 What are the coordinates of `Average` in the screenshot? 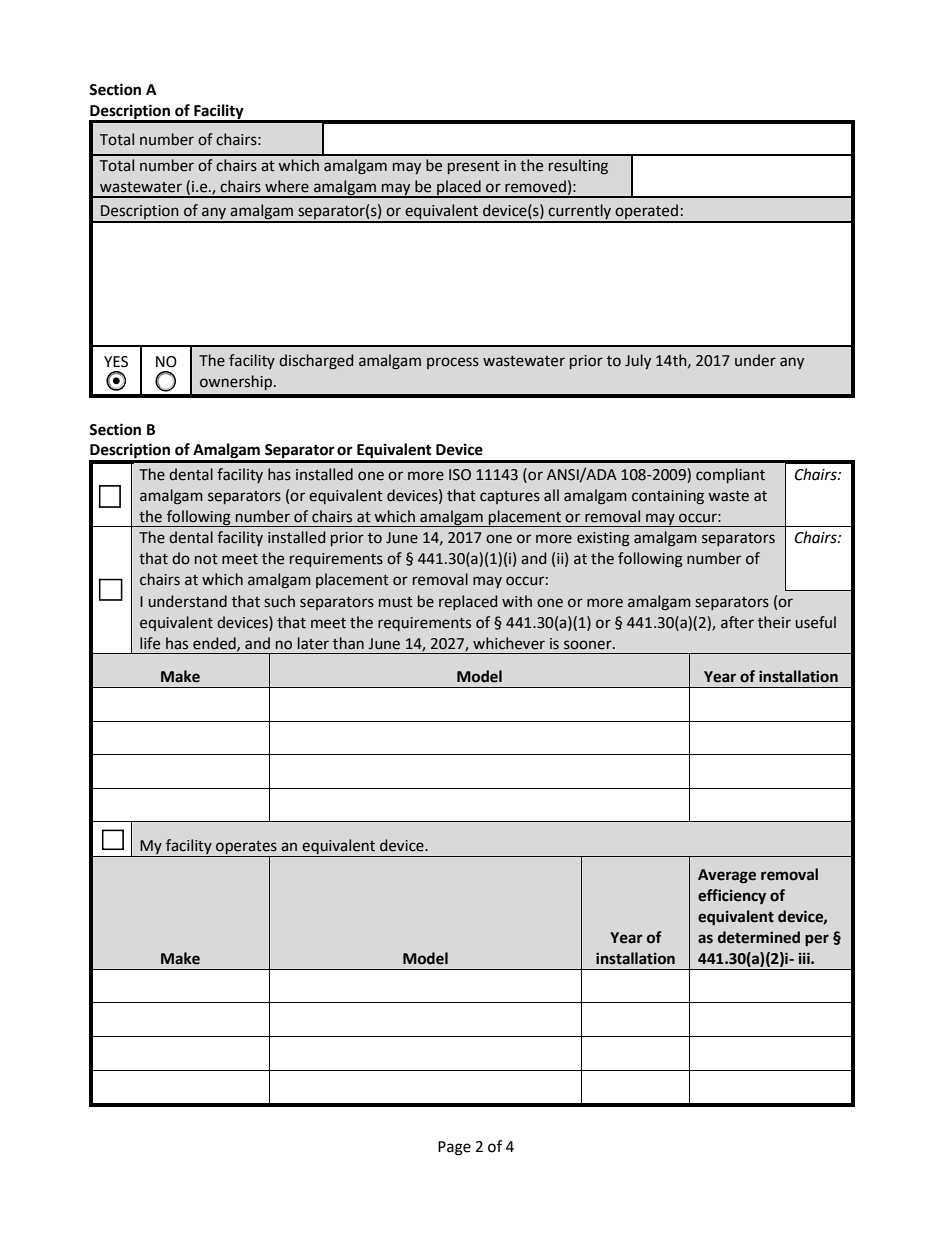 It's located at (727, 876).
